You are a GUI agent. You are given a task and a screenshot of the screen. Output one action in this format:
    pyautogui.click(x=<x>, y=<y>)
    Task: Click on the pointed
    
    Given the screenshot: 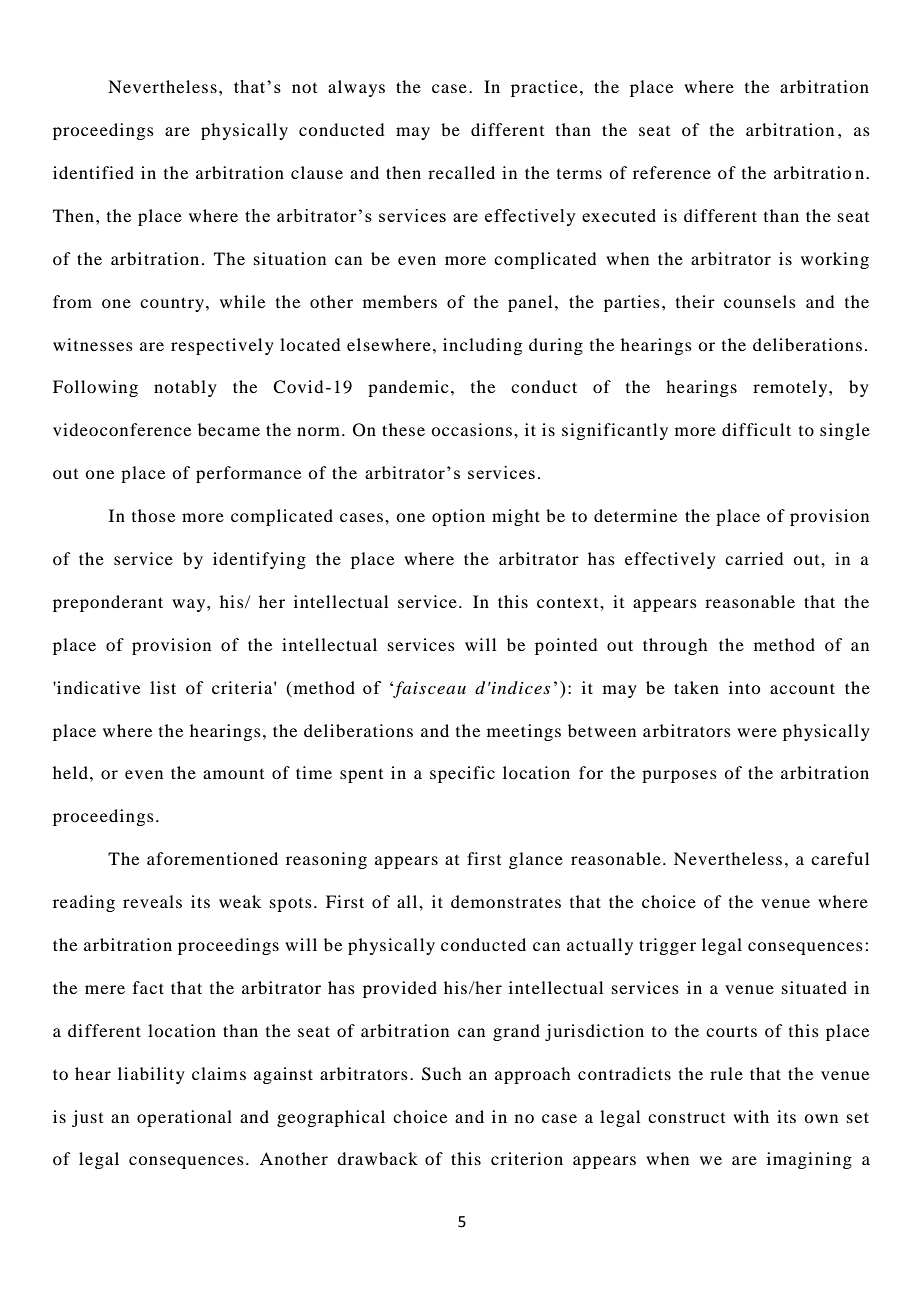 What is the action you would take?
    pyautogui.click(x=566, y=646)
